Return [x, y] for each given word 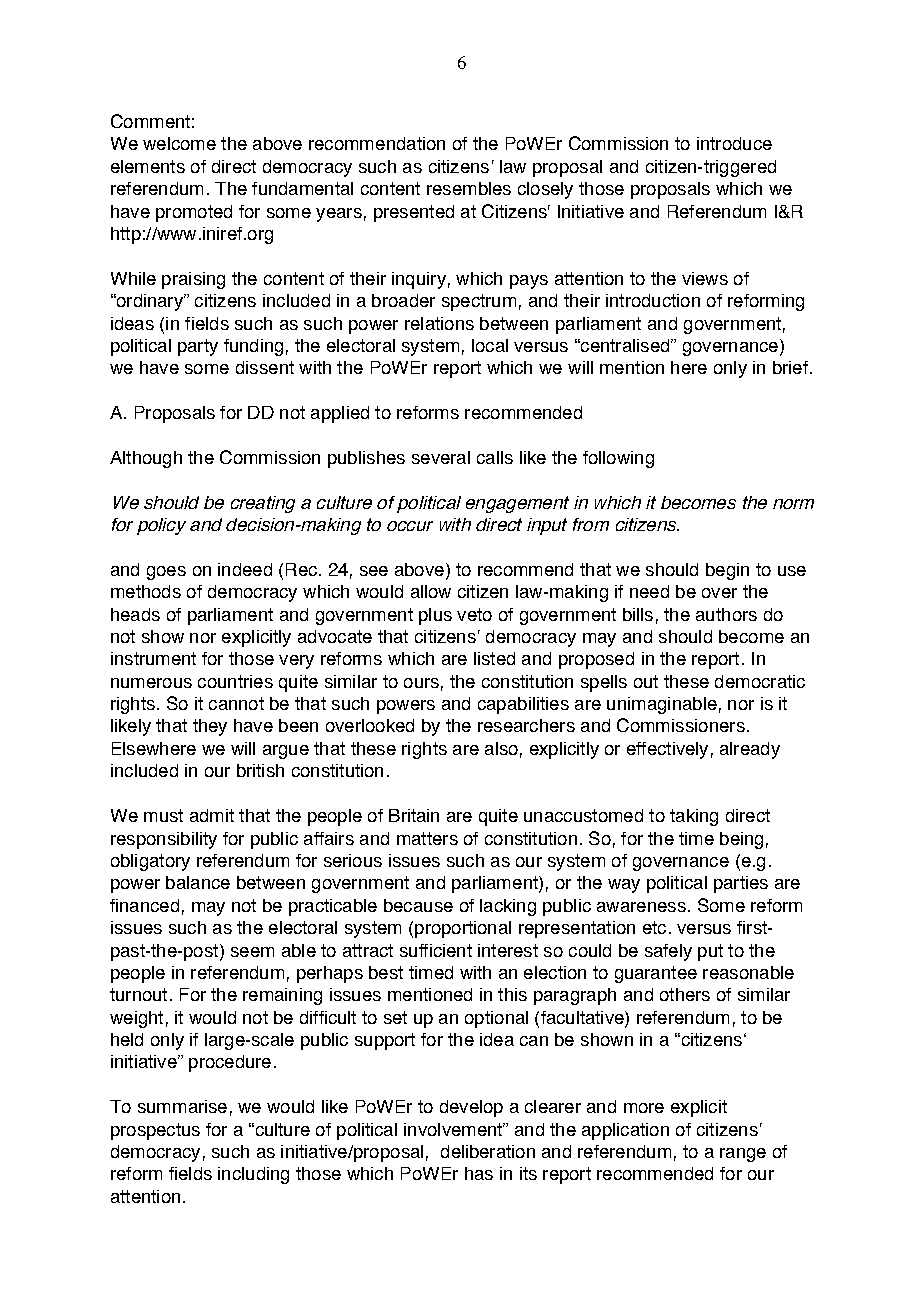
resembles [469, 188]
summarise [182, 1106]
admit [212, 815]
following [618, 459]
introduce [734, 143]
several [441, 457]
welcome [179, 143]
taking [694, 817]
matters [427, 838]
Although [146, 459]
